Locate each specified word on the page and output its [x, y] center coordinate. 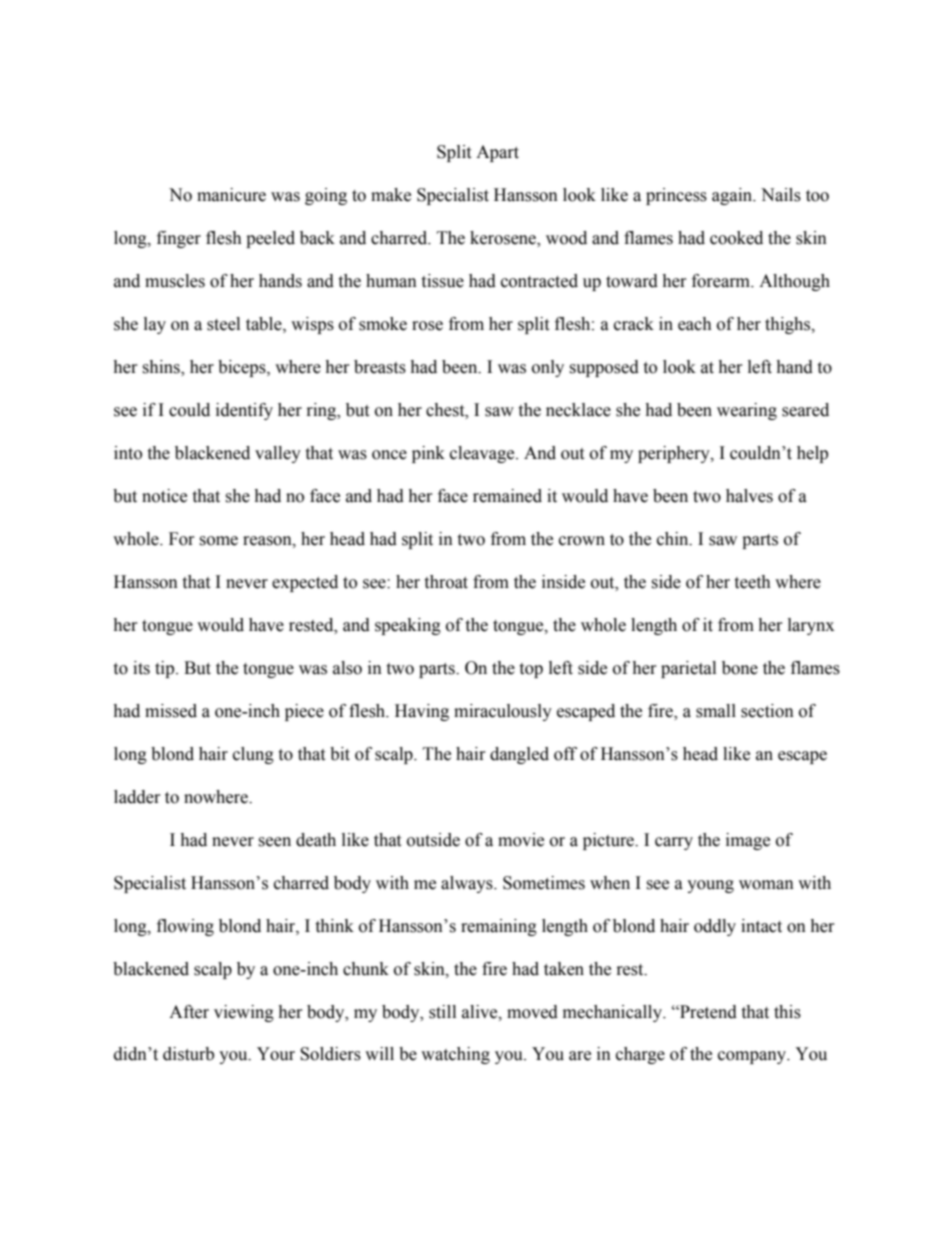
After [189, 1012]
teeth [752, 582]
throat [446, 582]
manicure [231, 195]
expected [305, 583]
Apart [497, 153]
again [733, 196]
